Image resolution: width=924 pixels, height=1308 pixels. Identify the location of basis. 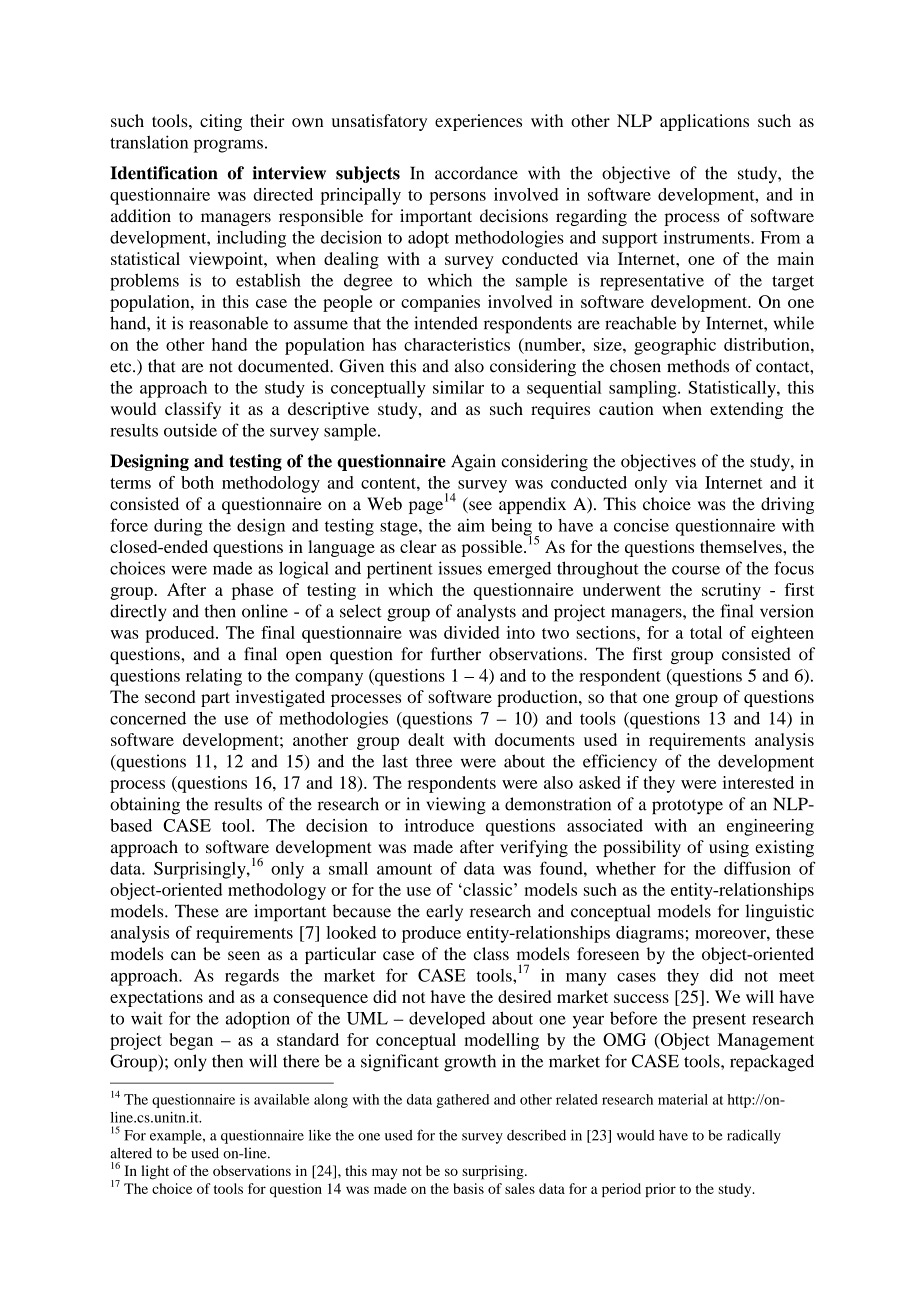
(468, 1188).
